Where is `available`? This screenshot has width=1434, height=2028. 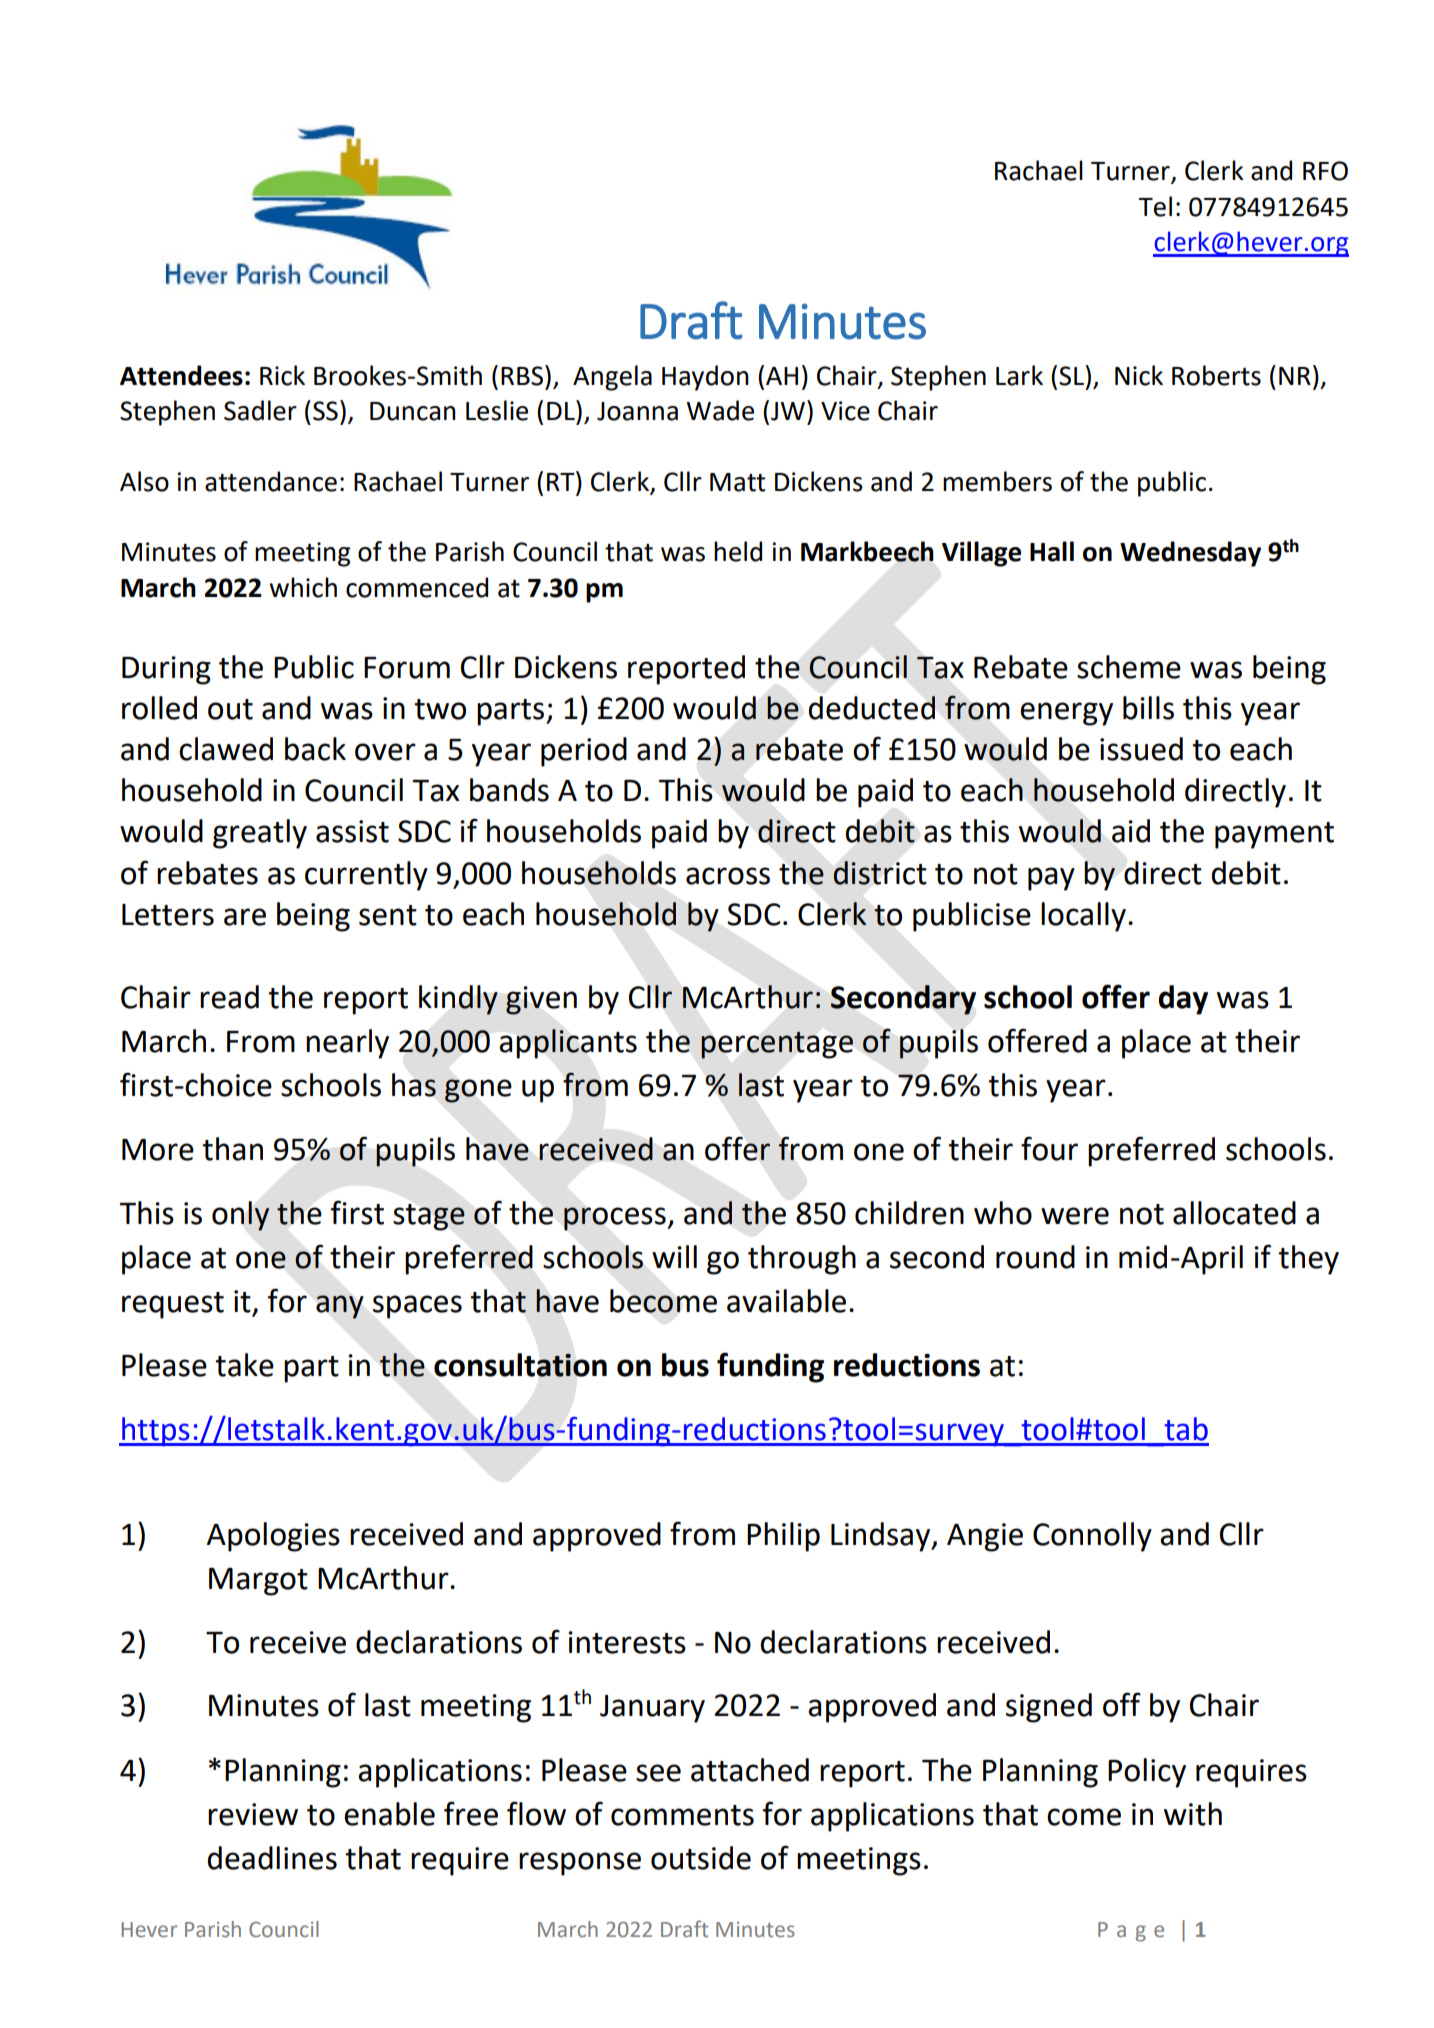 available is located at coordinates (786, 1301).
